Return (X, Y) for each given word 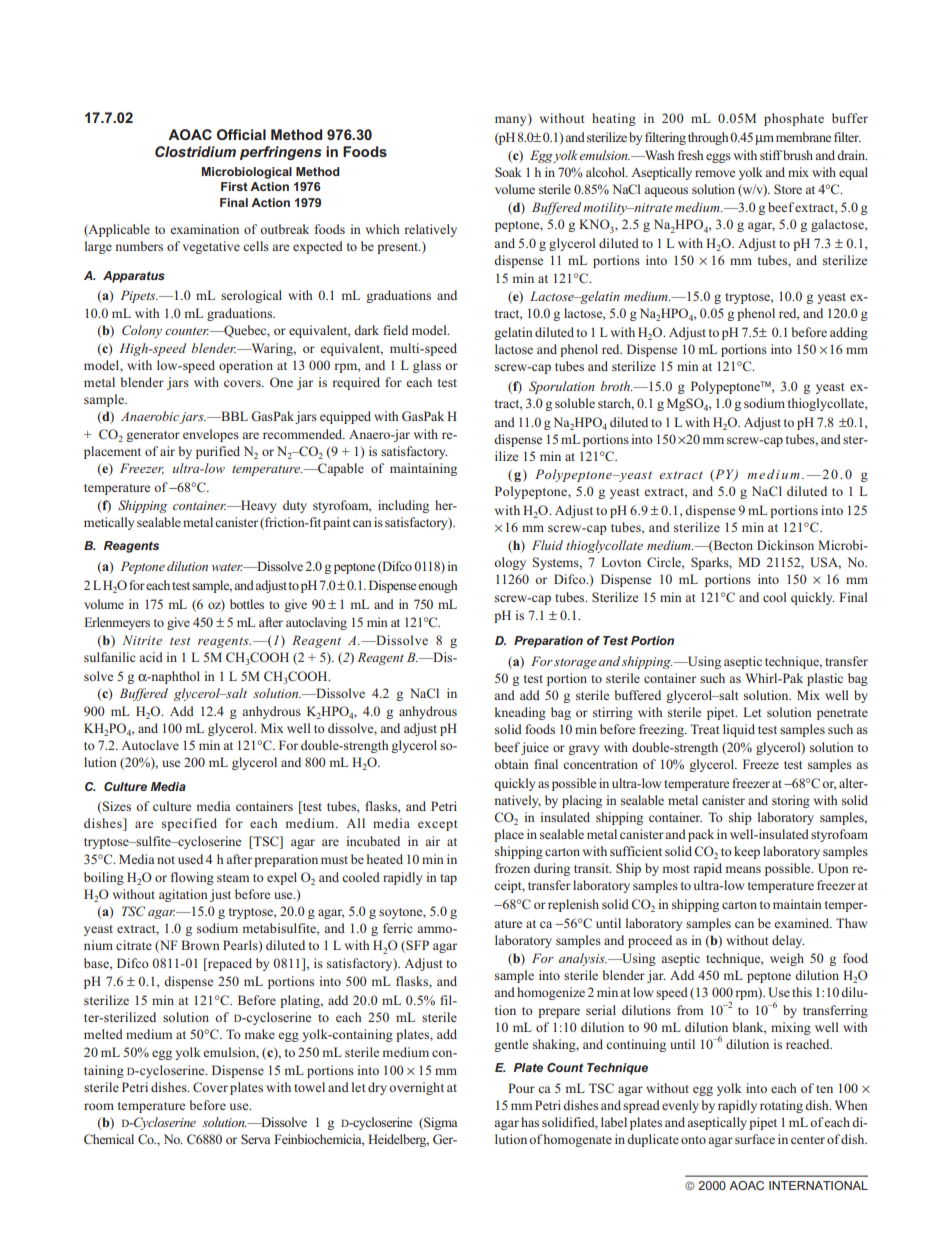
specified (189, 824)
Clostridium (195, 151)
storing (791, 801)
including (403, 506)
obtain (511, 764)
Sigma (440, 1123)
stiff (771, 155)
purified (218, 452)
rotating (781, 1106)
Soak (508, 172)
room (99, 1106)
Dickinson (785, 545)
